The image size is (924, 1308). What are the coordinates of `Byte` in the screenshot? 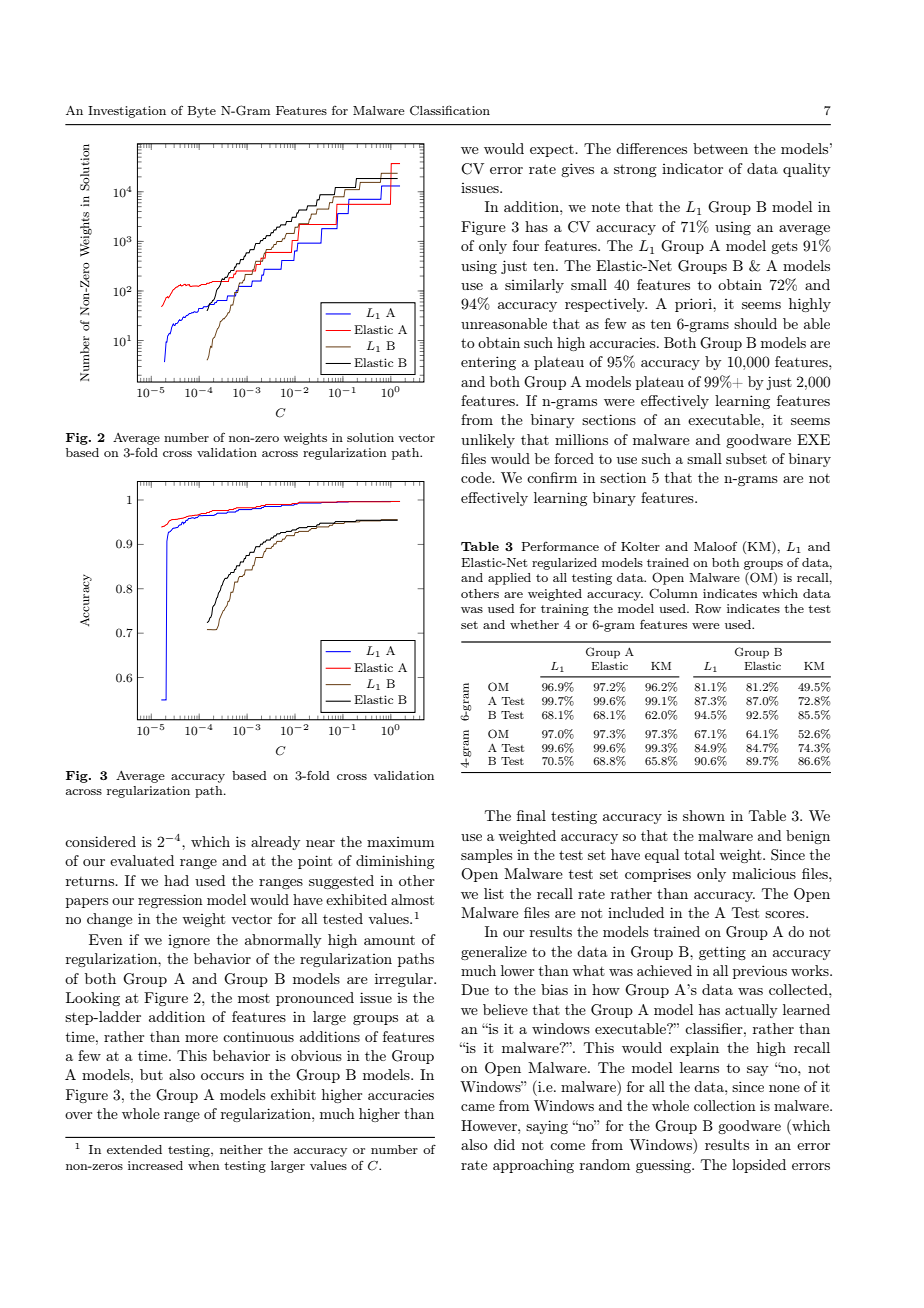 It's located at (202, 112).
